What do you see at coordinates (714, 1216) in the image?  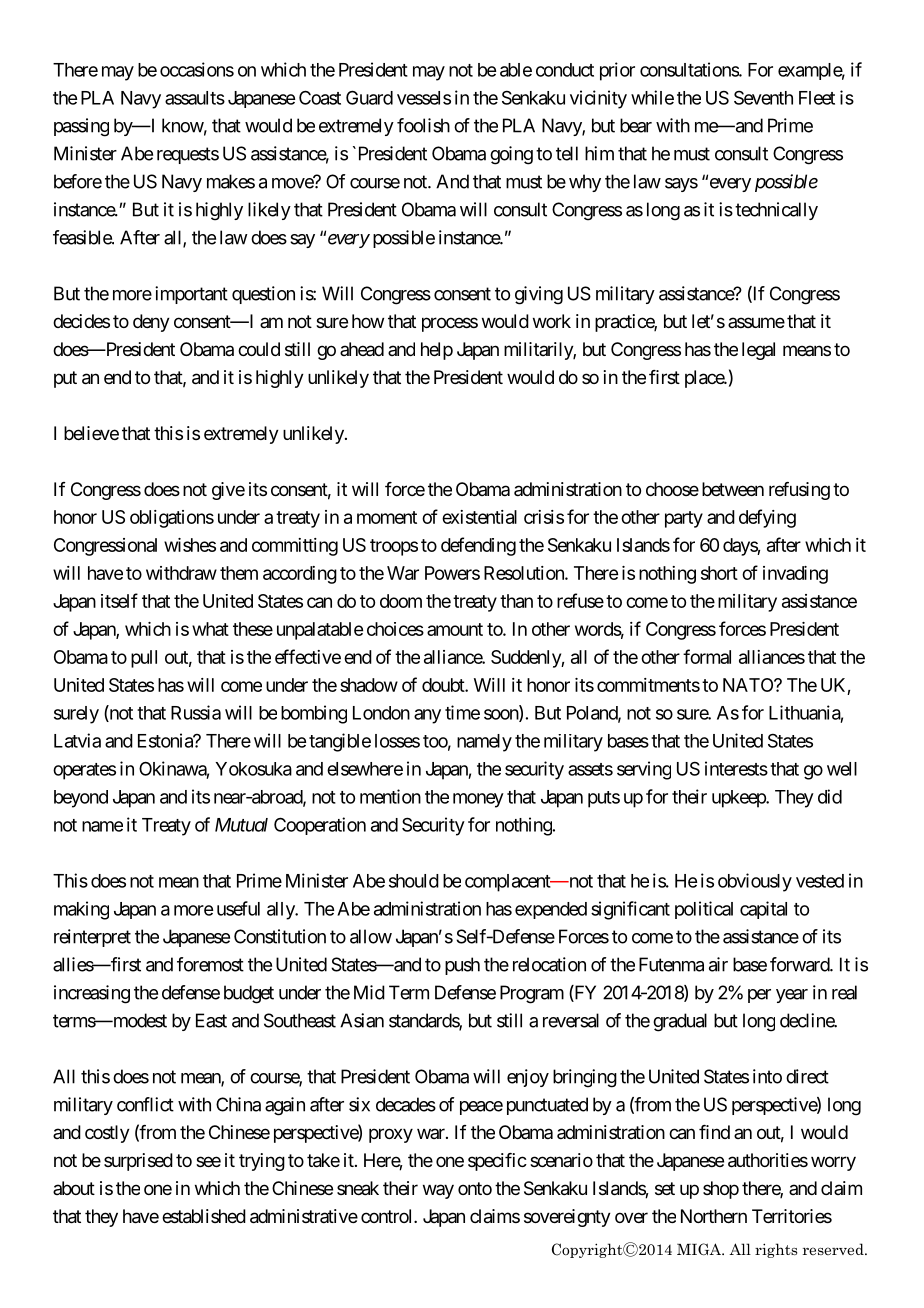 I see `Northern` at bounding box center [714, 1216].
